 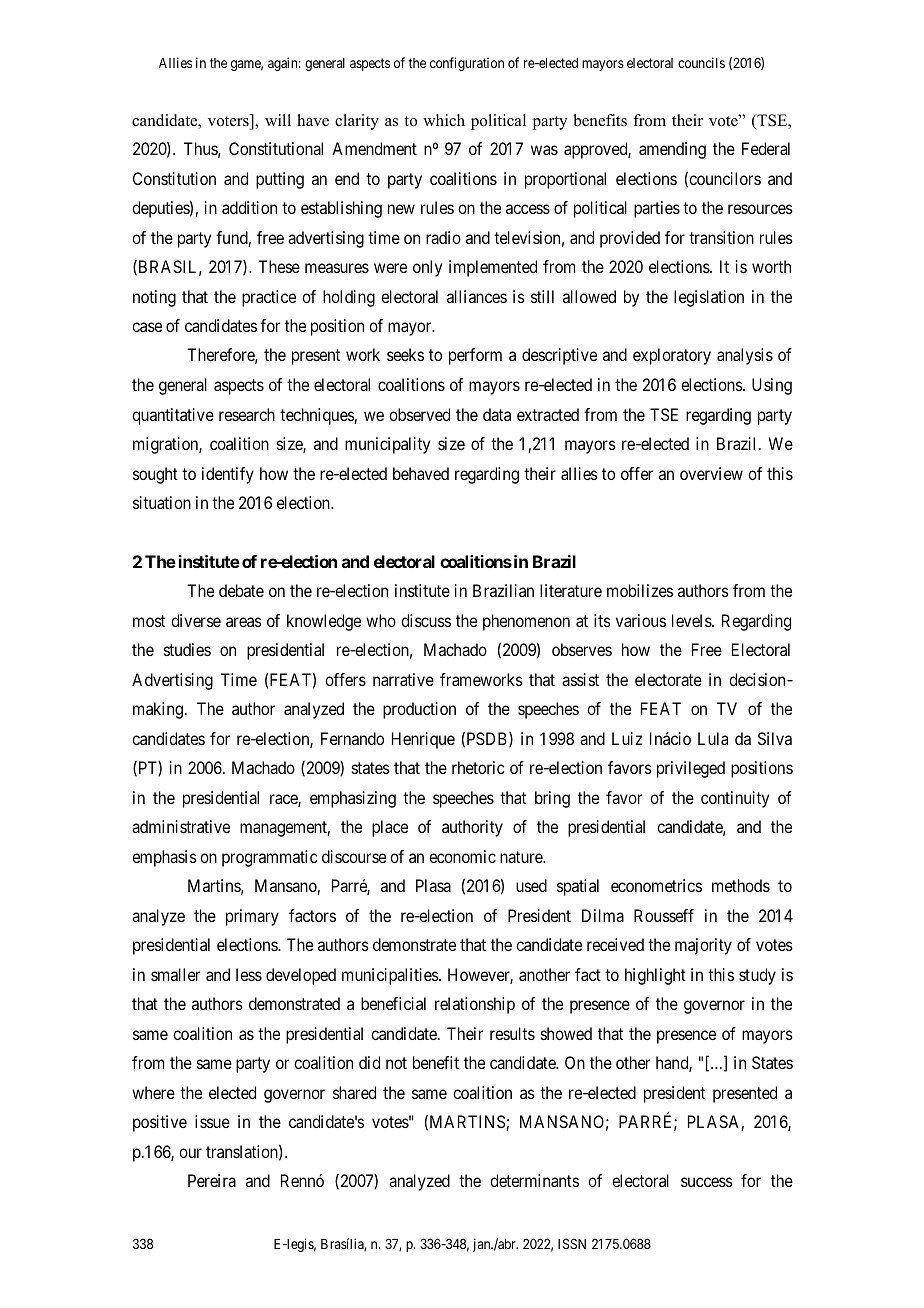 I want to click on putting, so click(x=280, y=180).
